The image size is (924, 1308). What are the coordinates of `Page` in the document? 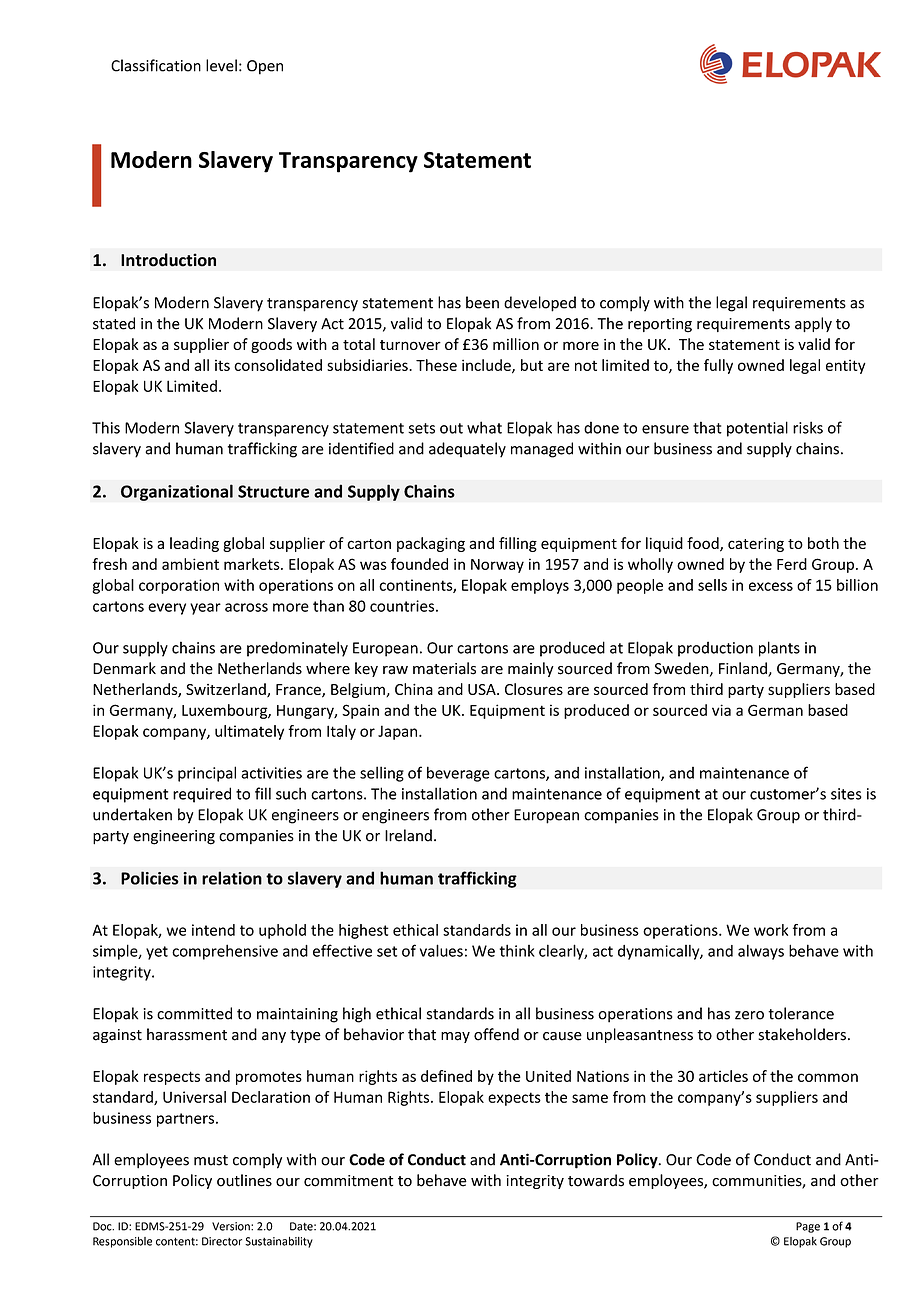 It's located at (808, 1227).
